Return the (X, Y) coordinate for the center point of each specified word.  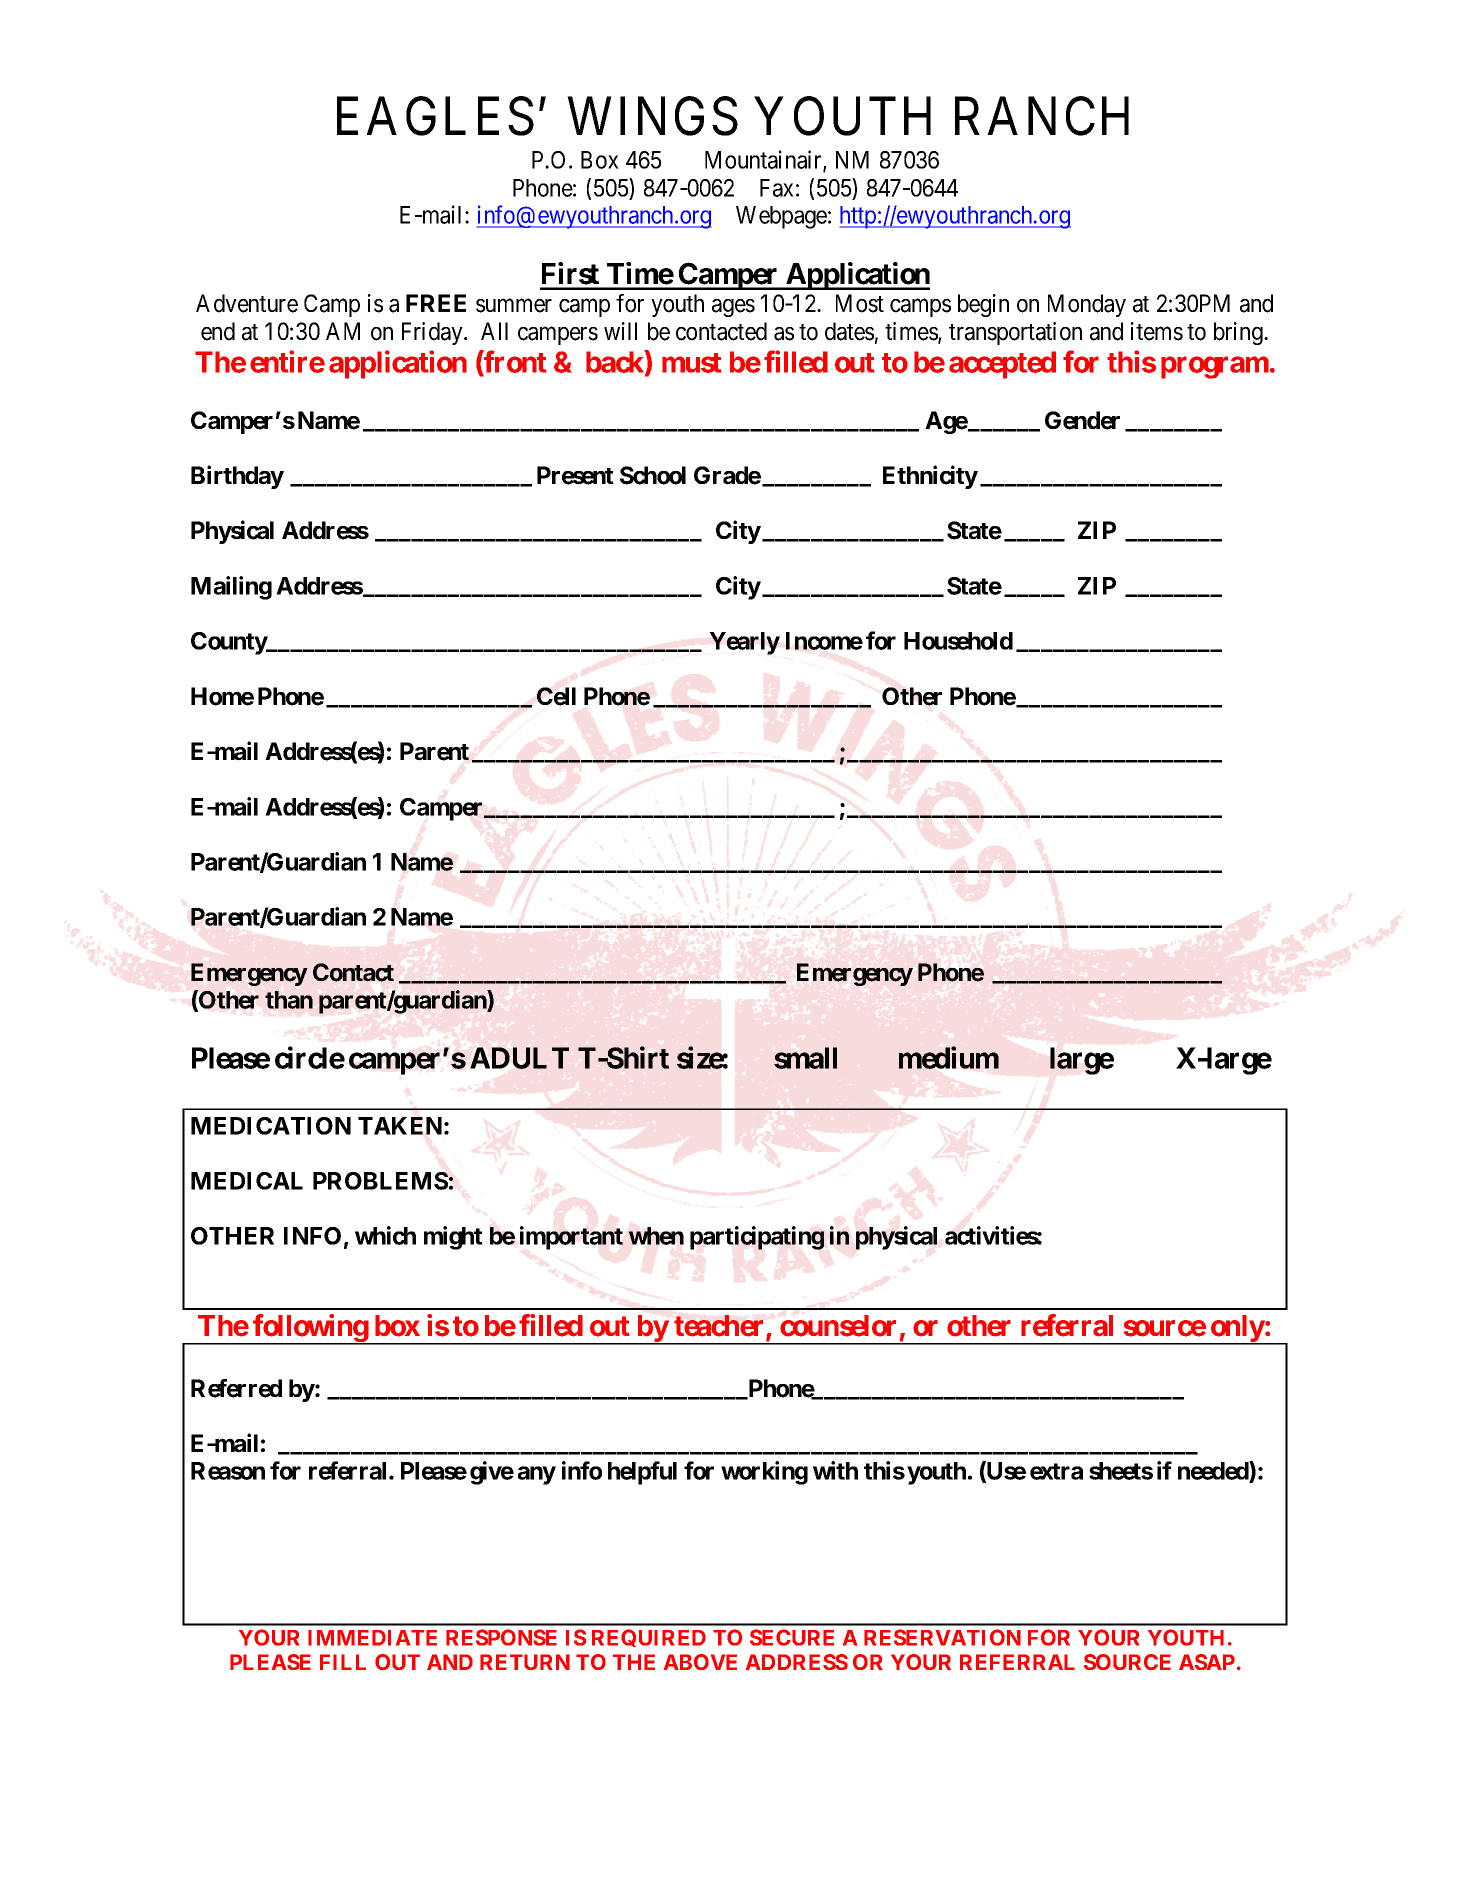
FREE (436, 303)
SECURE (792, 1637)
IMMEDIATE (372, 1638)
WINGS (653, 116)
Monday (1087, 305)
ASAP (1207, 1662)
